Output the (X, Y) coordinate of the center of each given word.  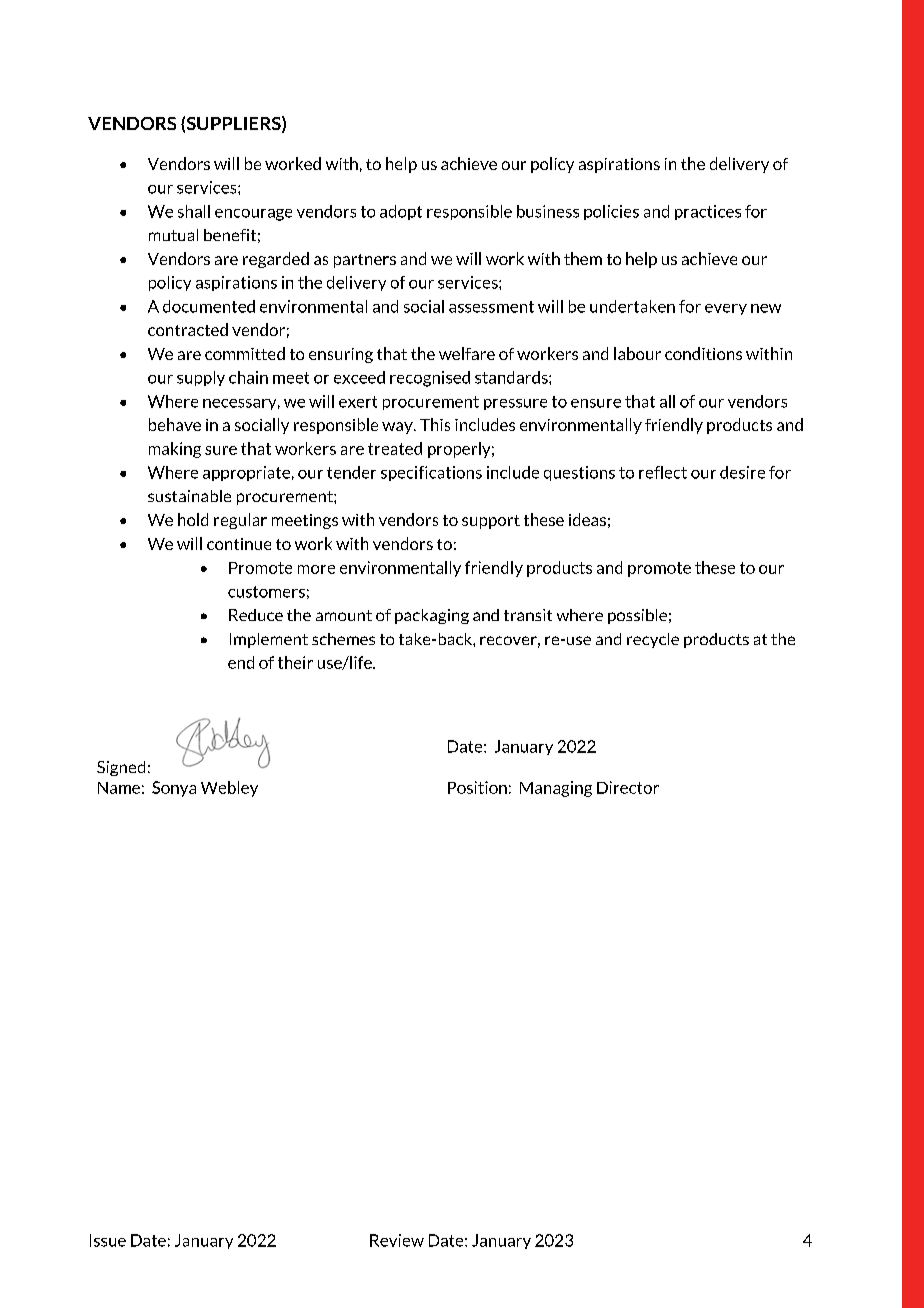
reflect (663, 472)
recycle (653, 640)
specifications (431, 473)
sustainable (189, 496)
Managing (556, 789)
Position (477, 787)
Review (397, 1240)
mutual (173, 235)
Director (628, 787)
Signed (121, 768)
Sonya (174, 789)
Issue (108, 1240)
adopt (401, 212)
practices (708, 212)
